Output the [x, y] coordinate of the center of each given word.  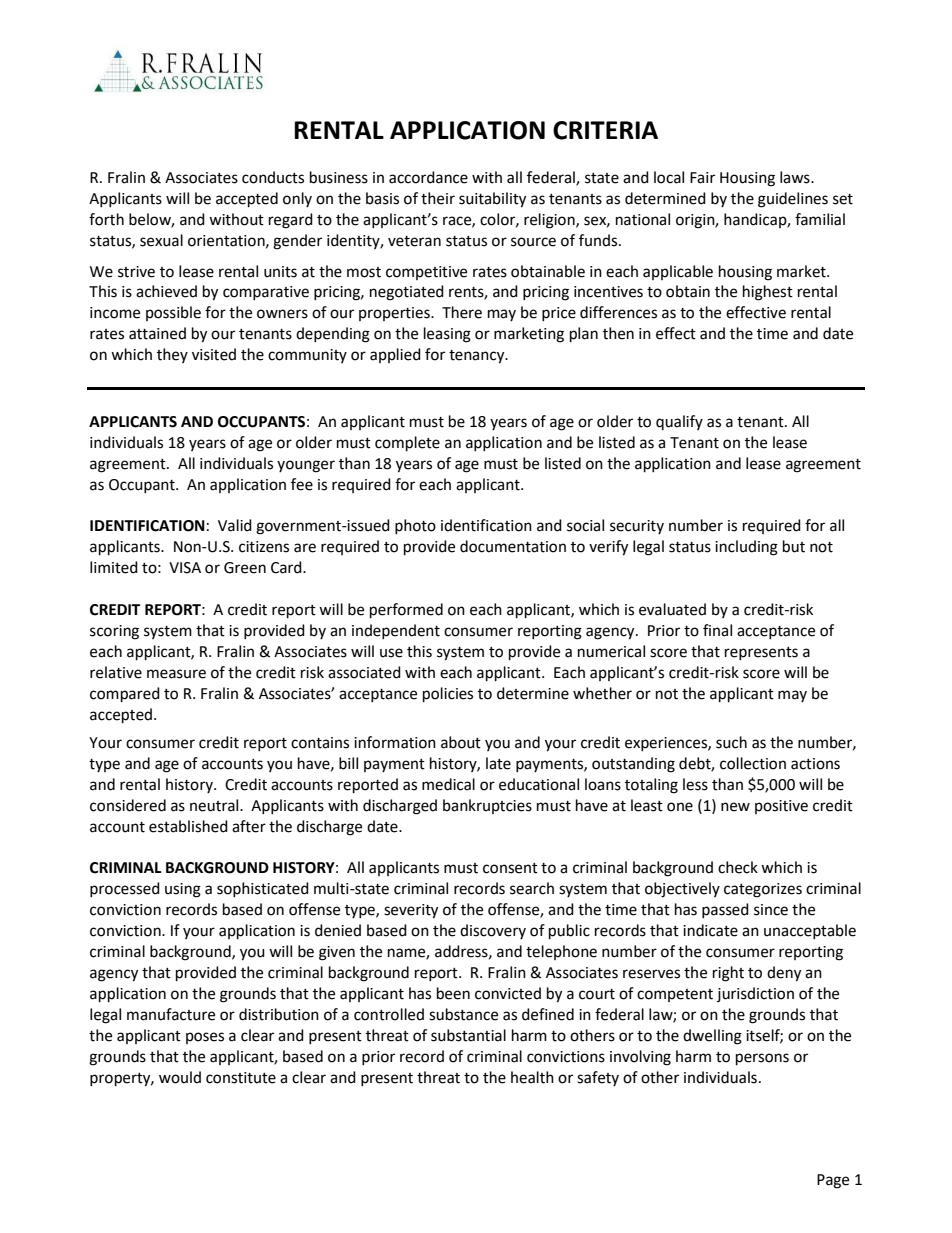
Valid [235, 525]
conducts [273, 177]
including [746, 548]
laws [796, 177]
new [735, 807]
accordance [428, 177]
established [188, 826]
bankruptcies [487, 806]
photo [415, 526]
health [532, 1077]
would [180, 1077]
